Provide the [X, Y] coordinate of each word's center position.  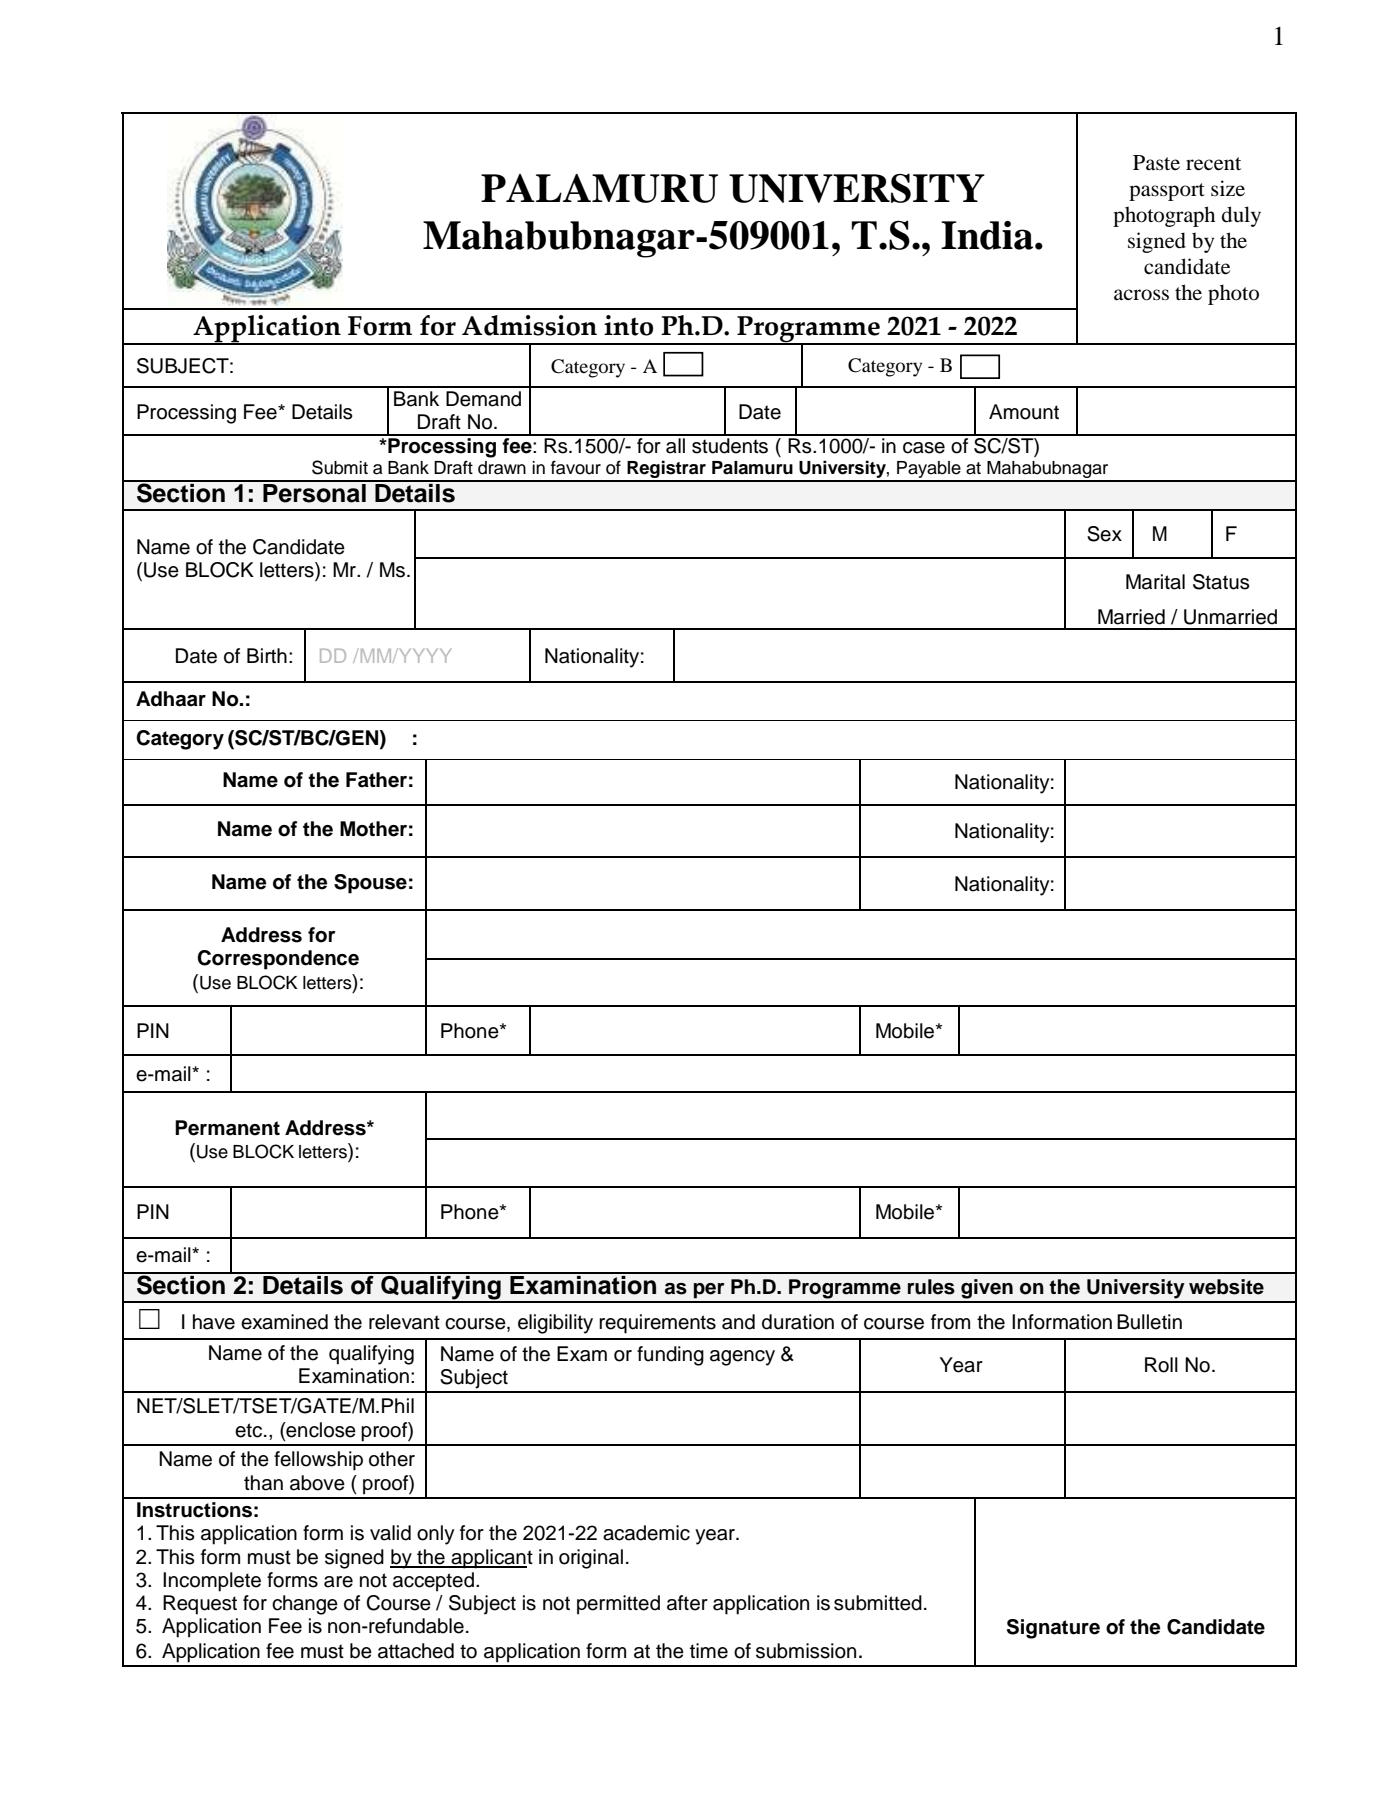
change [305, 1605]
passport [1167, 192]
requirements [657, 1324]
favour [576, 467]
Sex [1104, 534]
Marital [1155, 582]
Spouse [370, 884]
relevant [404, 1322]
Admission [529, 325]
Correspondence [278, 960]
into [628, 325]
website [1226, 1287]
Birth [267, 655]
